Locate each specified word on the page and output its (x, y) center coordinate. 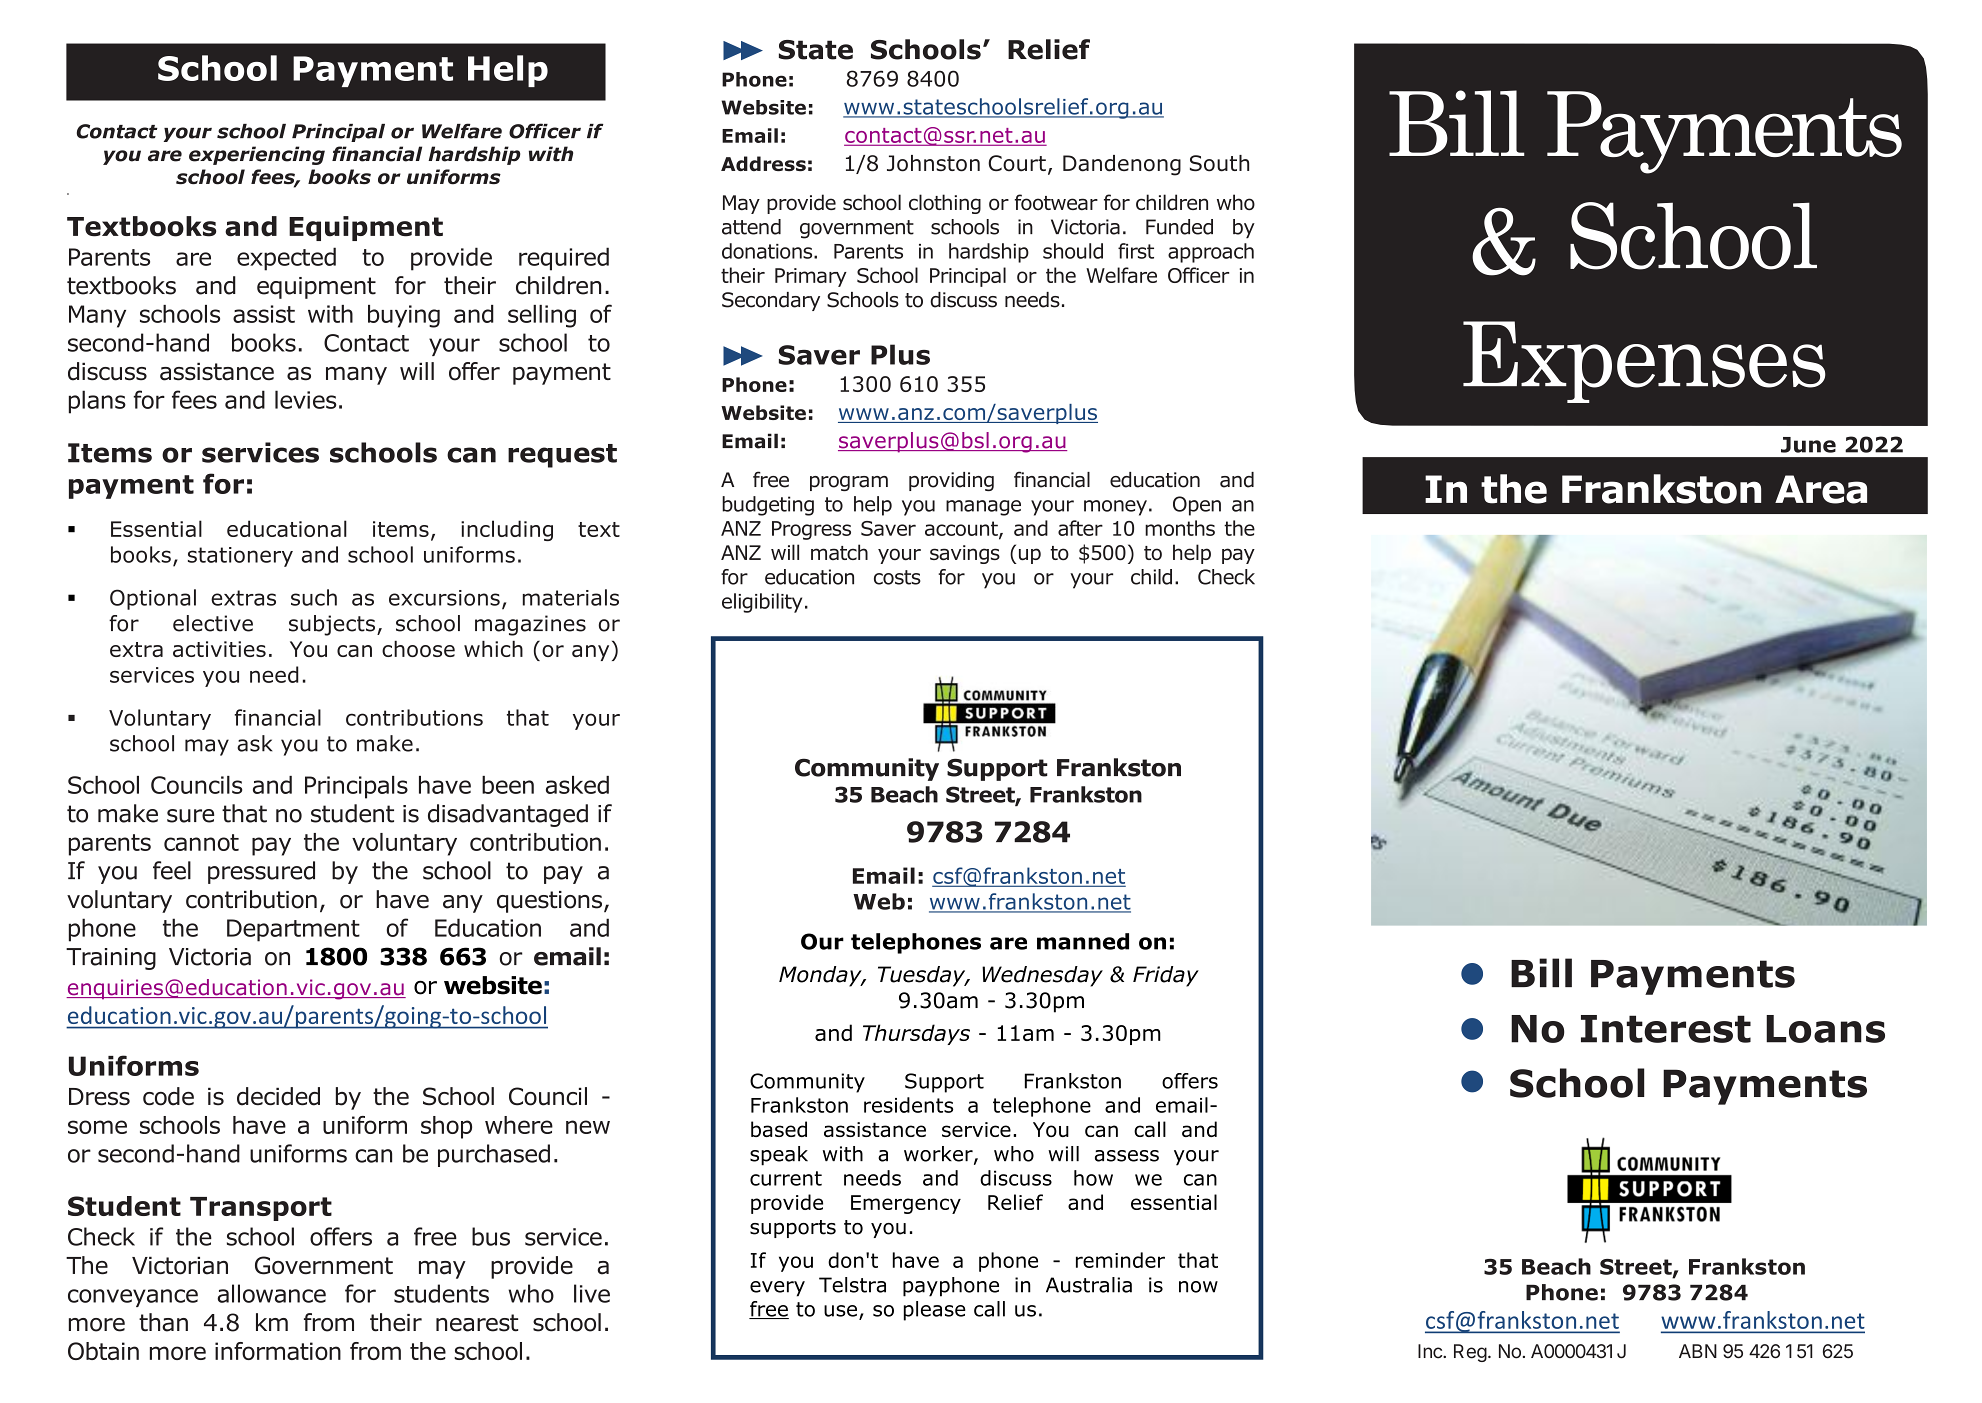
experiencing (257, 155)
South (1219, 163)
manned (1083, 941)
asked (577, 785)
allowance (271, 1293)
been (508, 785)
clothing (945, 204)
